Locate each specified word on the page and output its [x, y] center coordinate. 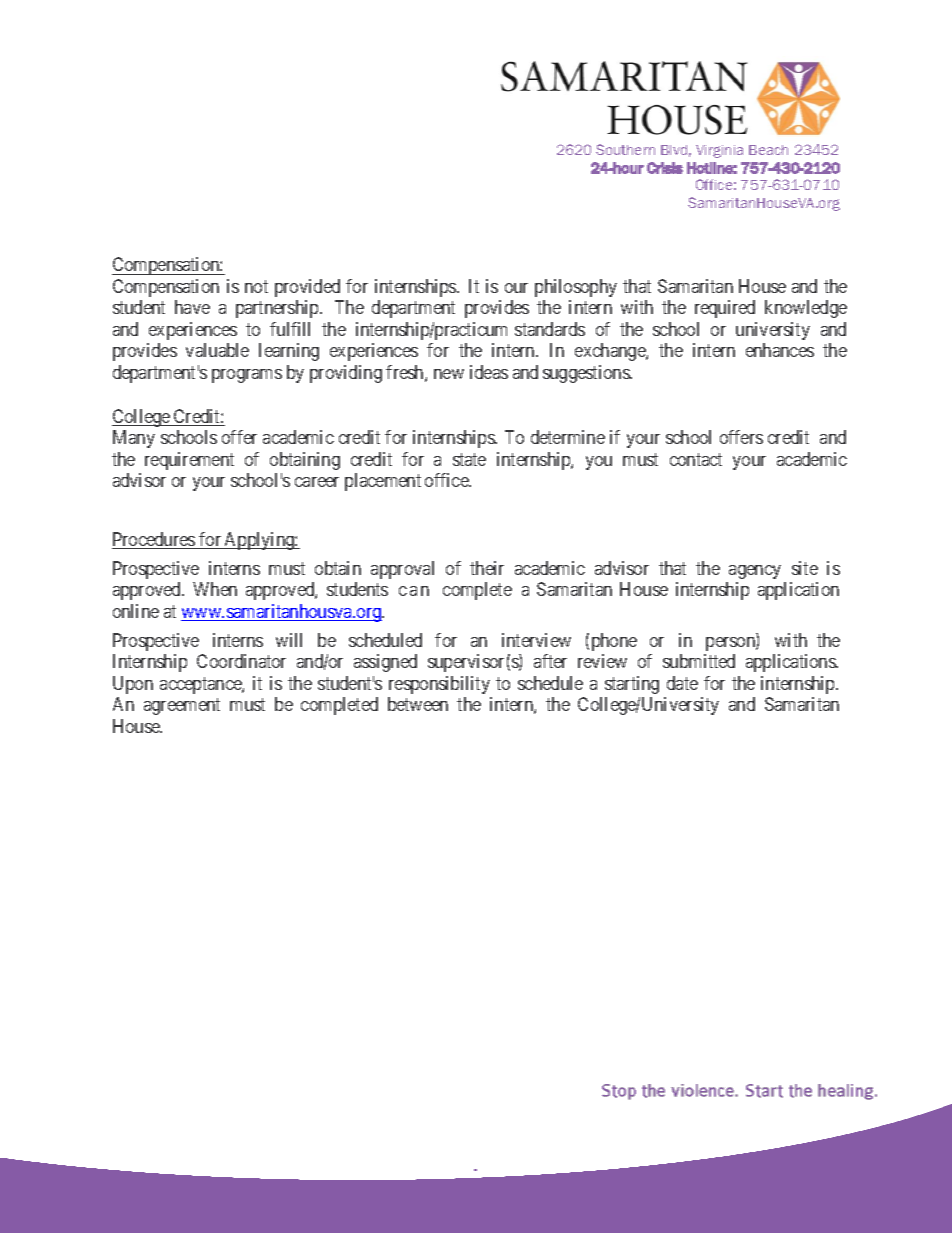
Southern [625, 149]
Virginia [719, 151]
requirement [189, 461]
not [256, 286]
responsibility [439, 685]
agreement [182, 706]
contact [696, 459]
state [469, 459]
